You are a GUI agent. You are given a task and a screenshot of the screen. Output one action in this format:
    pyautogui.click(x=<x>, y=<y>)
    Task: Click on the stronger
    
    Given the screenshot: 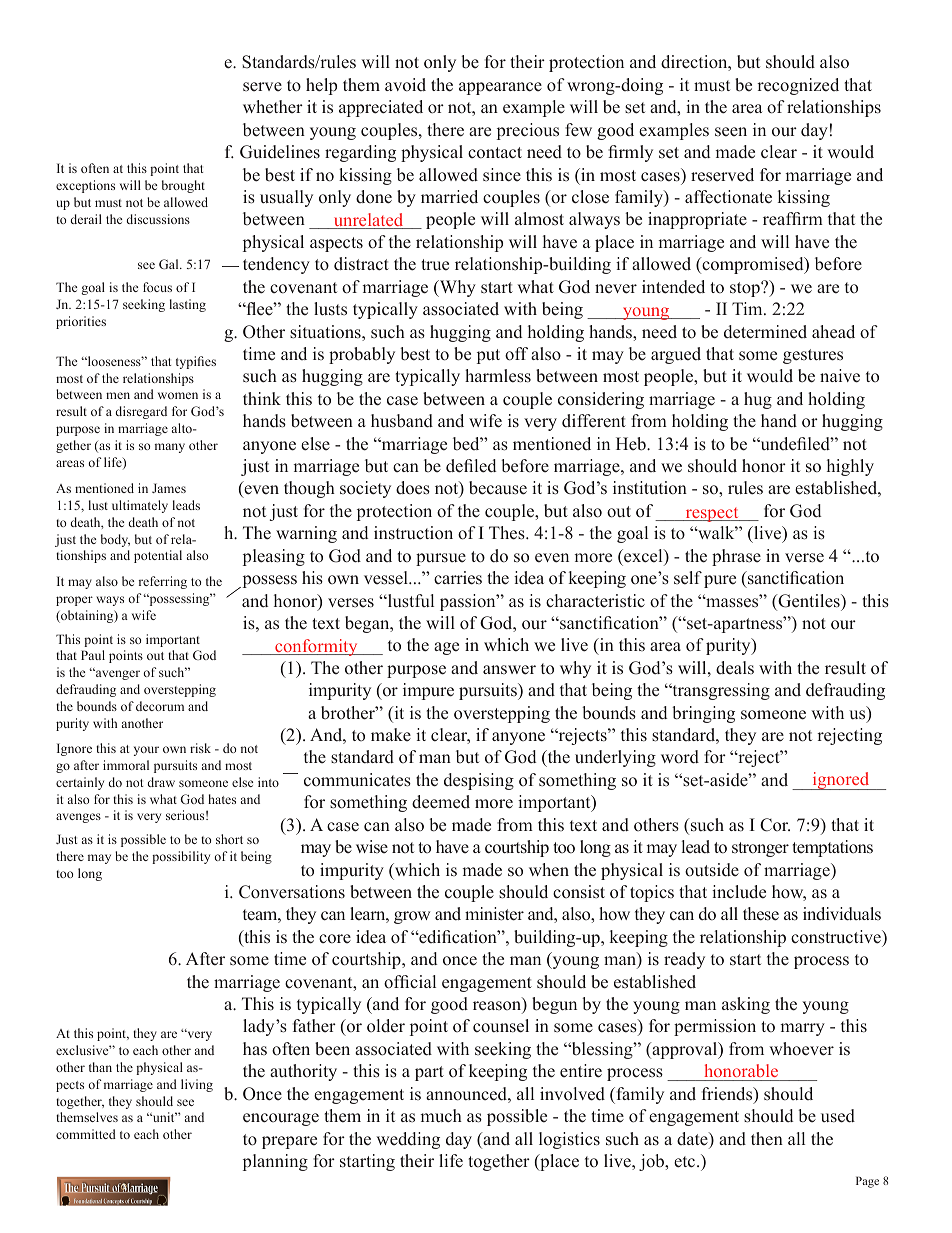 What is the action you would take?
    pyautogui.click(x=760, y=849)
